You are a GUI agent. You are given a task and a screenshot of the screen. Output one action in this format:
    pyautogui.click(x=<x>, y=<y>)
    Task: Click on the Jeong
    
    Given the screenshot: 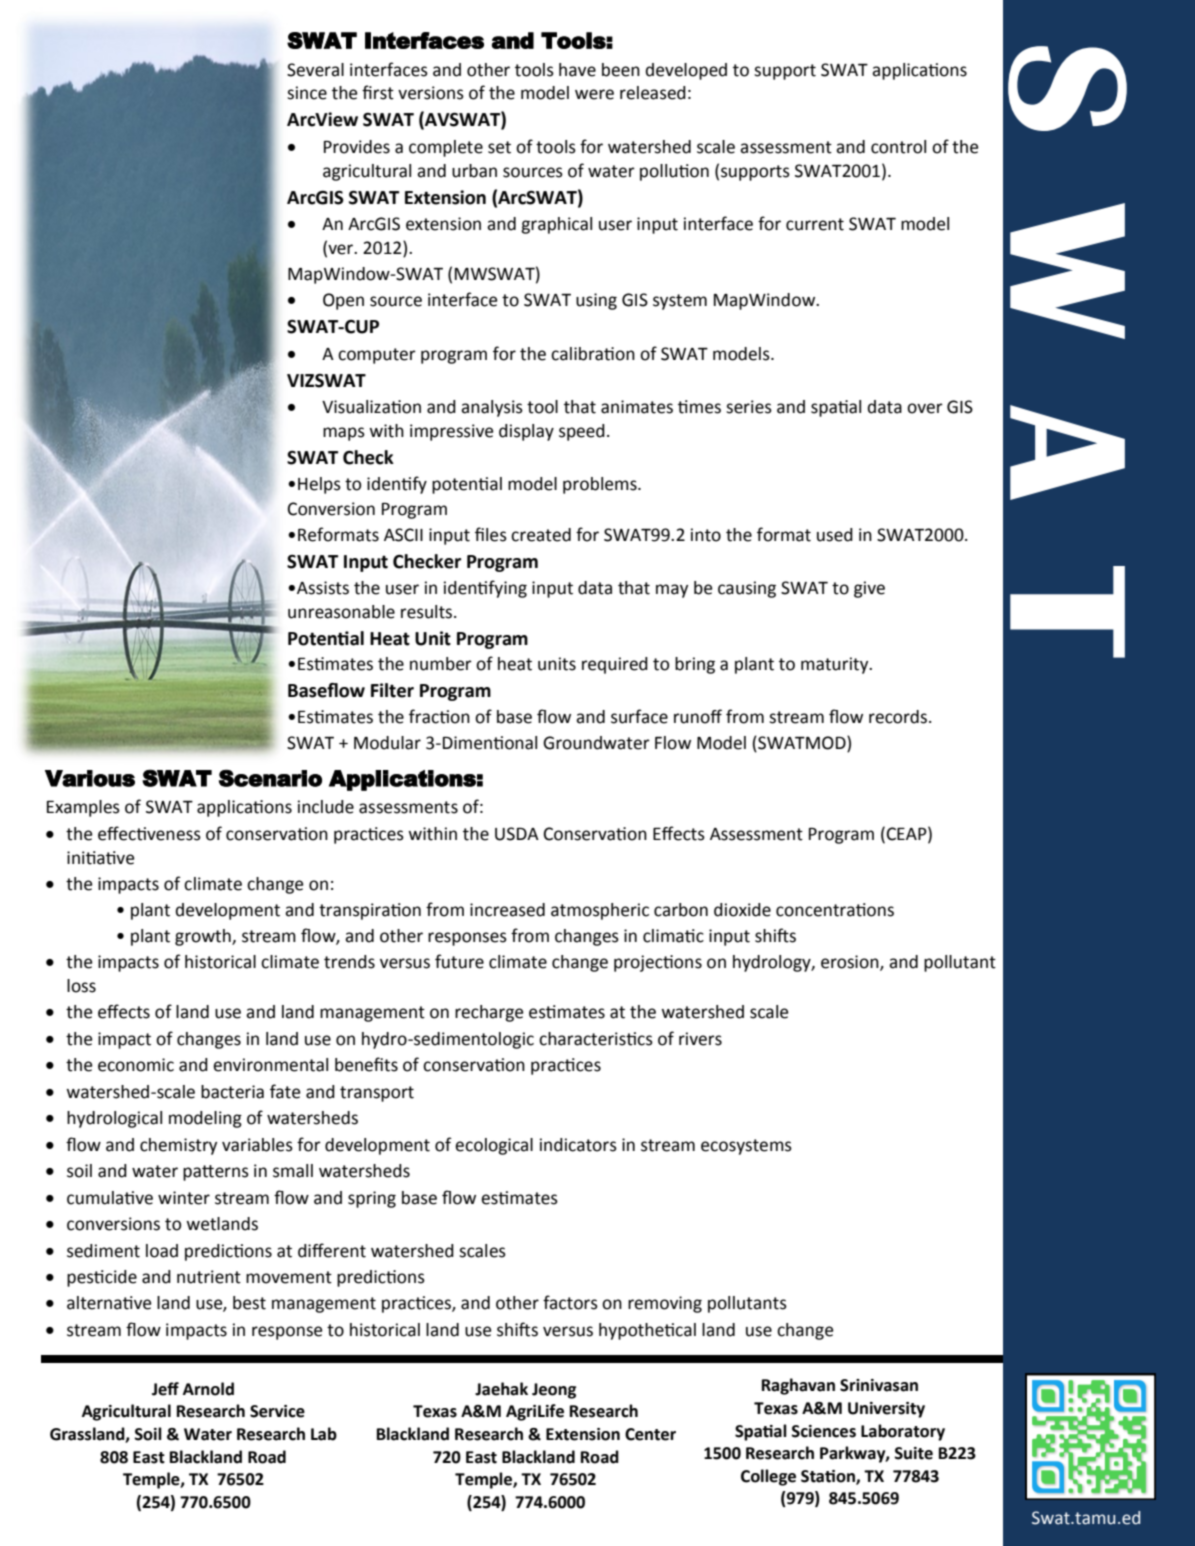 What is the action you would take?
    pyautogui.click(x=554, y=1391)
